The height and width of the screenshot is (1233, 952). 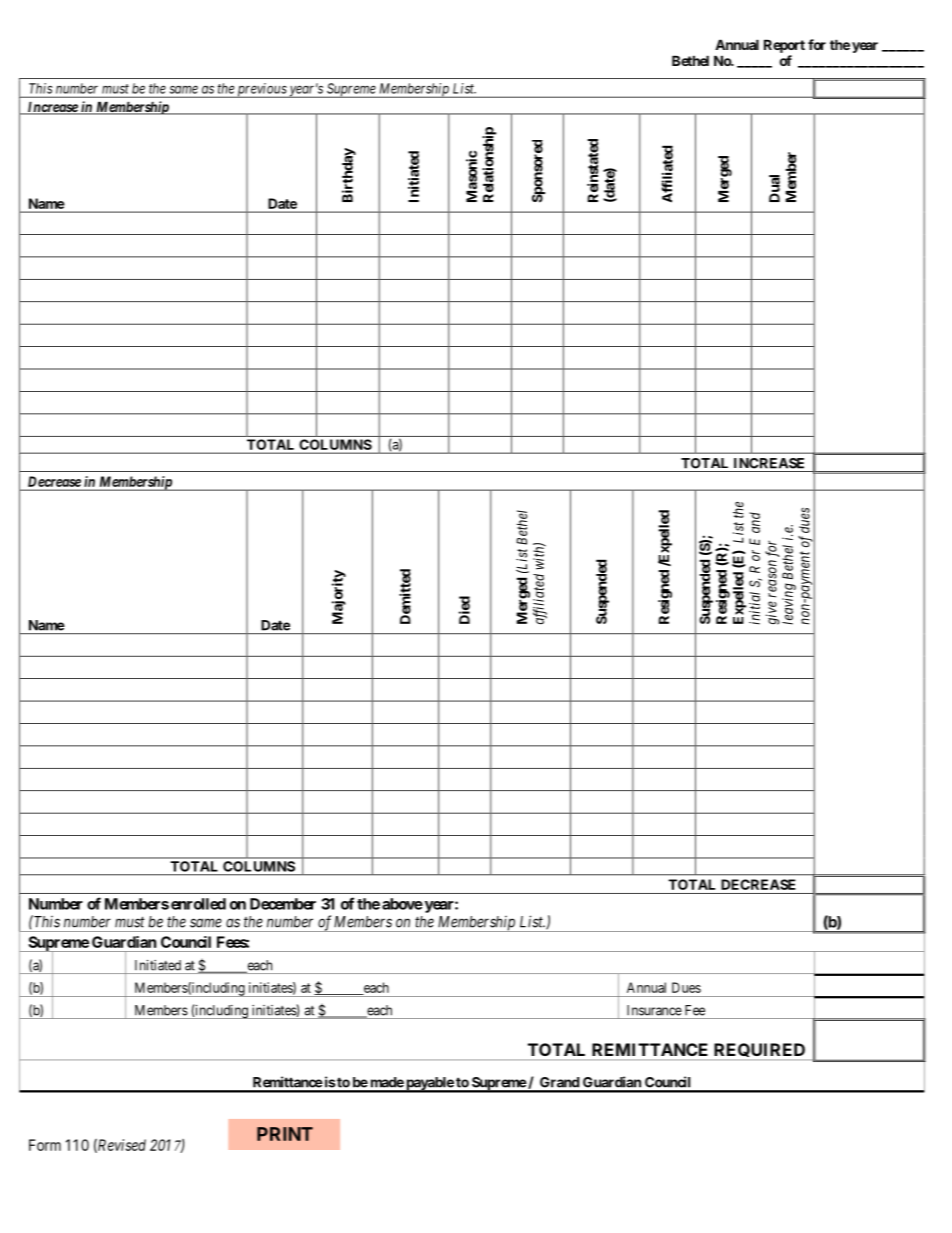 I want to click on enrolled, so click(x=198, y=904).
